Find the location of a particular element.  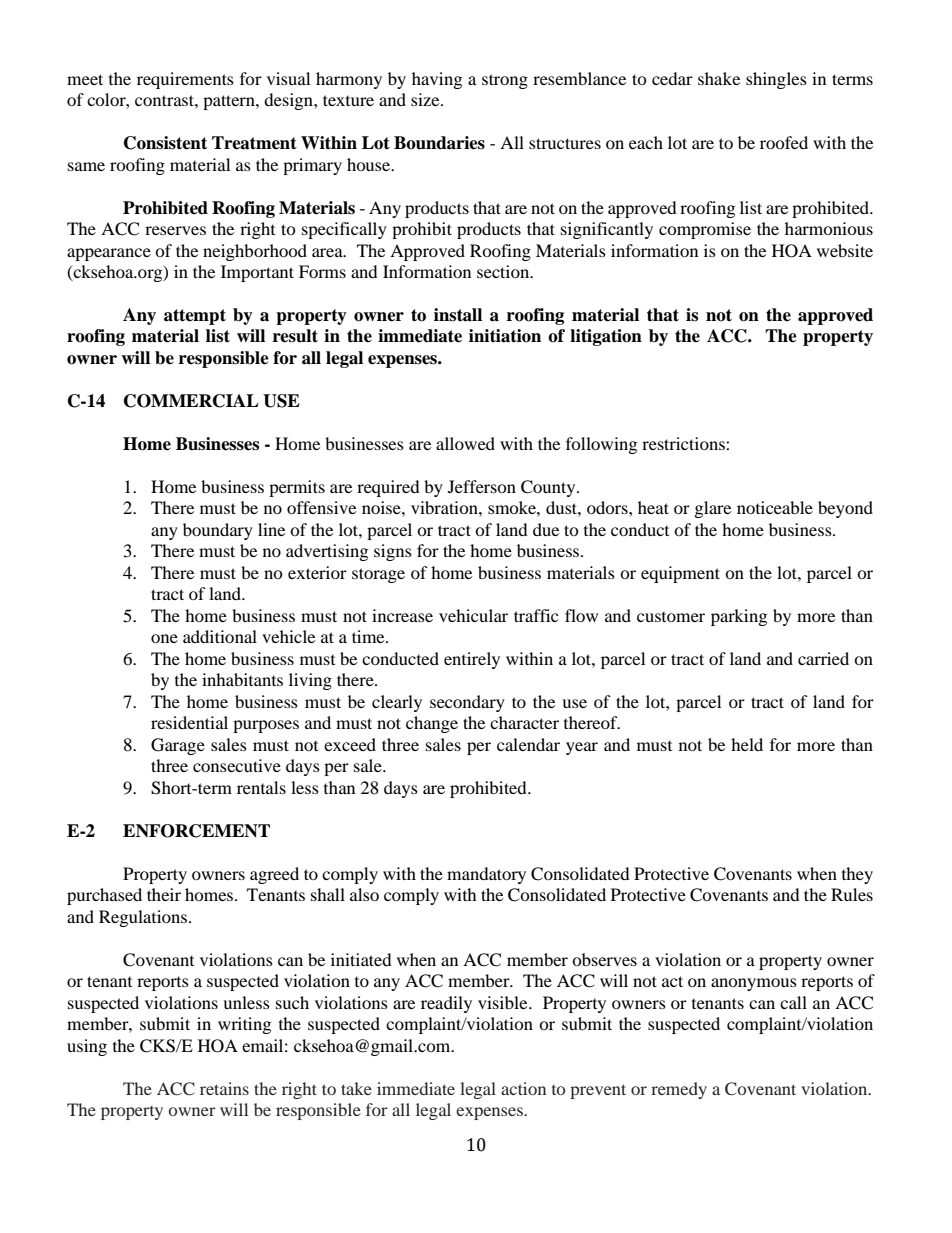

restrictions is located at coordinates (684, 443).
